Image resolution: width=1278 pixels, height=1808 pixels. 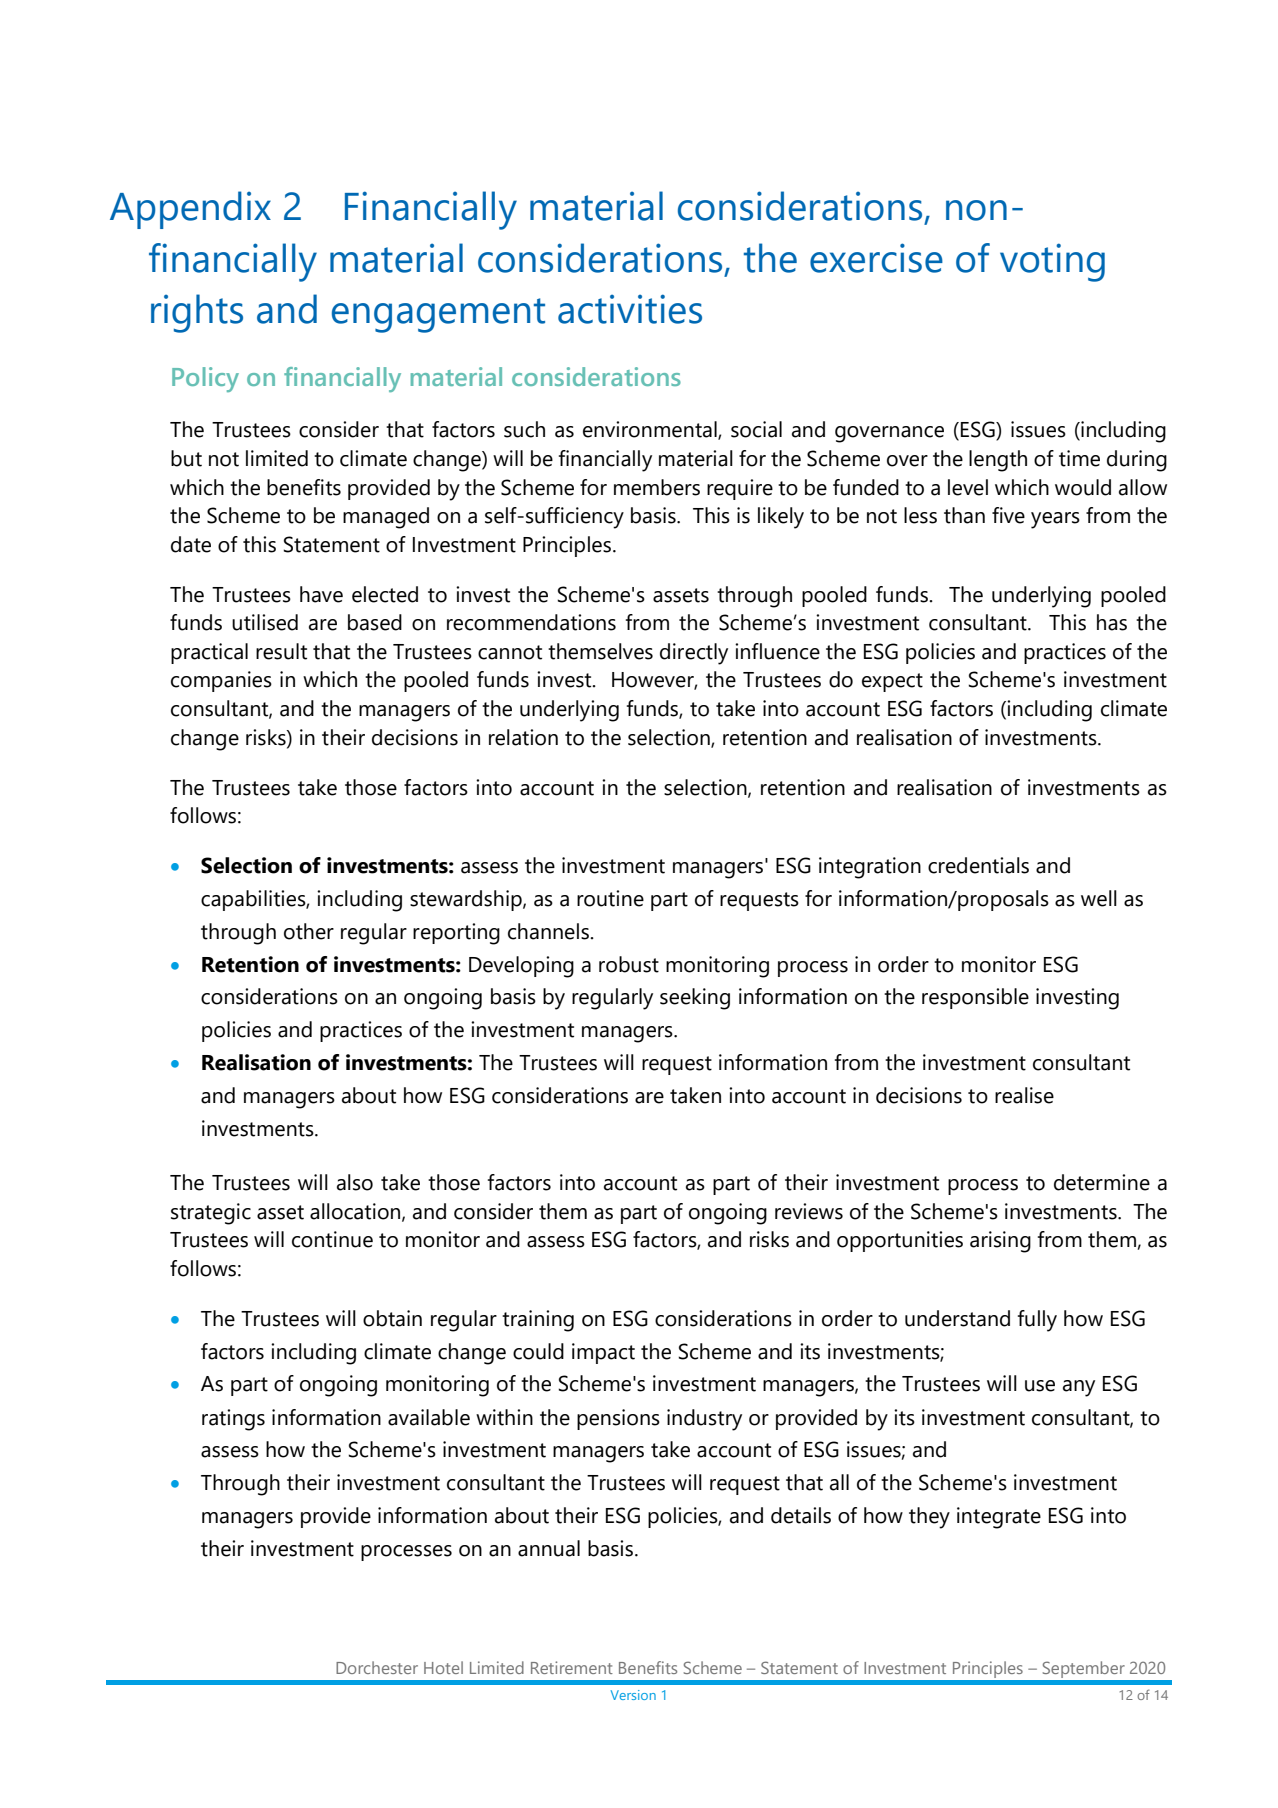 I want to click on fully, so click(x=1037, y=1321).
